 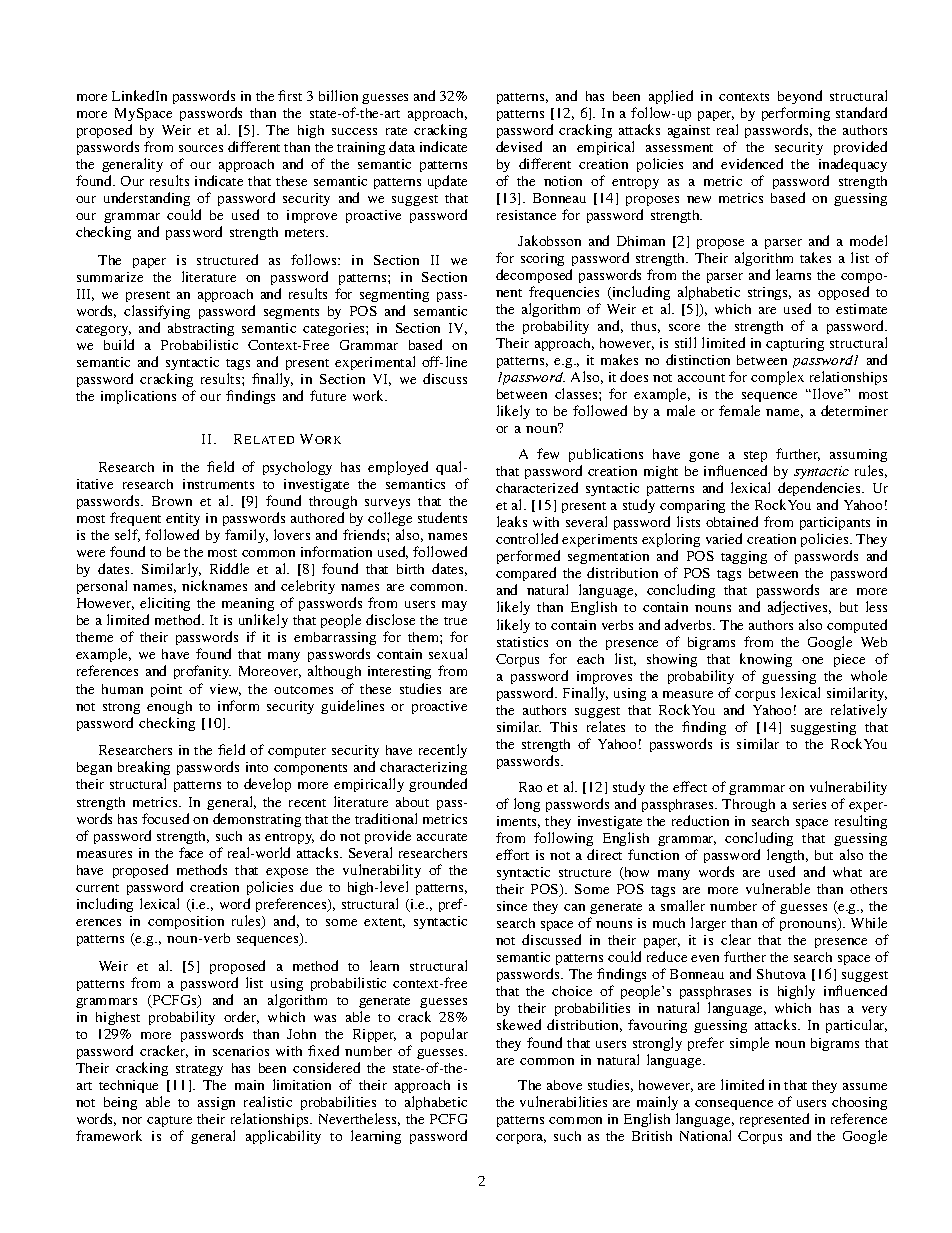 I want to click on corpora, so click(x=521, y=1139).
